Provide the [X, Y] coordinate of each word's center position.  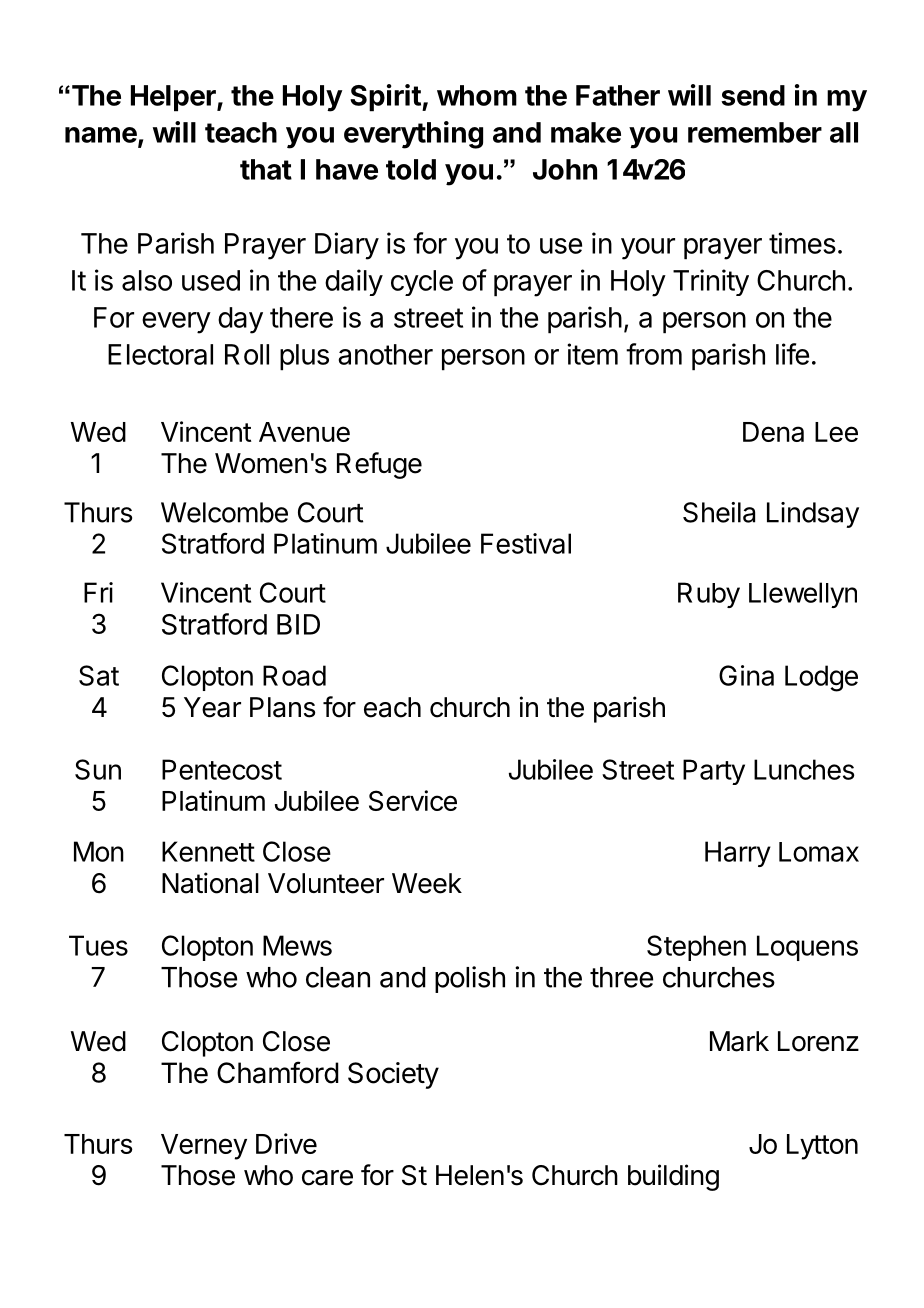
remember [755, 132]
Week [427, 883]
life [792, 354]
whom [477, 95]
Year [212, 707]
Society [393, 1075]
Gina [746, 675]
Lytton [822, 1147]
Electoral [160, 354]
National [210, 883]
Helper [174, 98]
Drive [286, 1143]
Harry [738, 854]
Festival [526, 543]
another [385, 354]
